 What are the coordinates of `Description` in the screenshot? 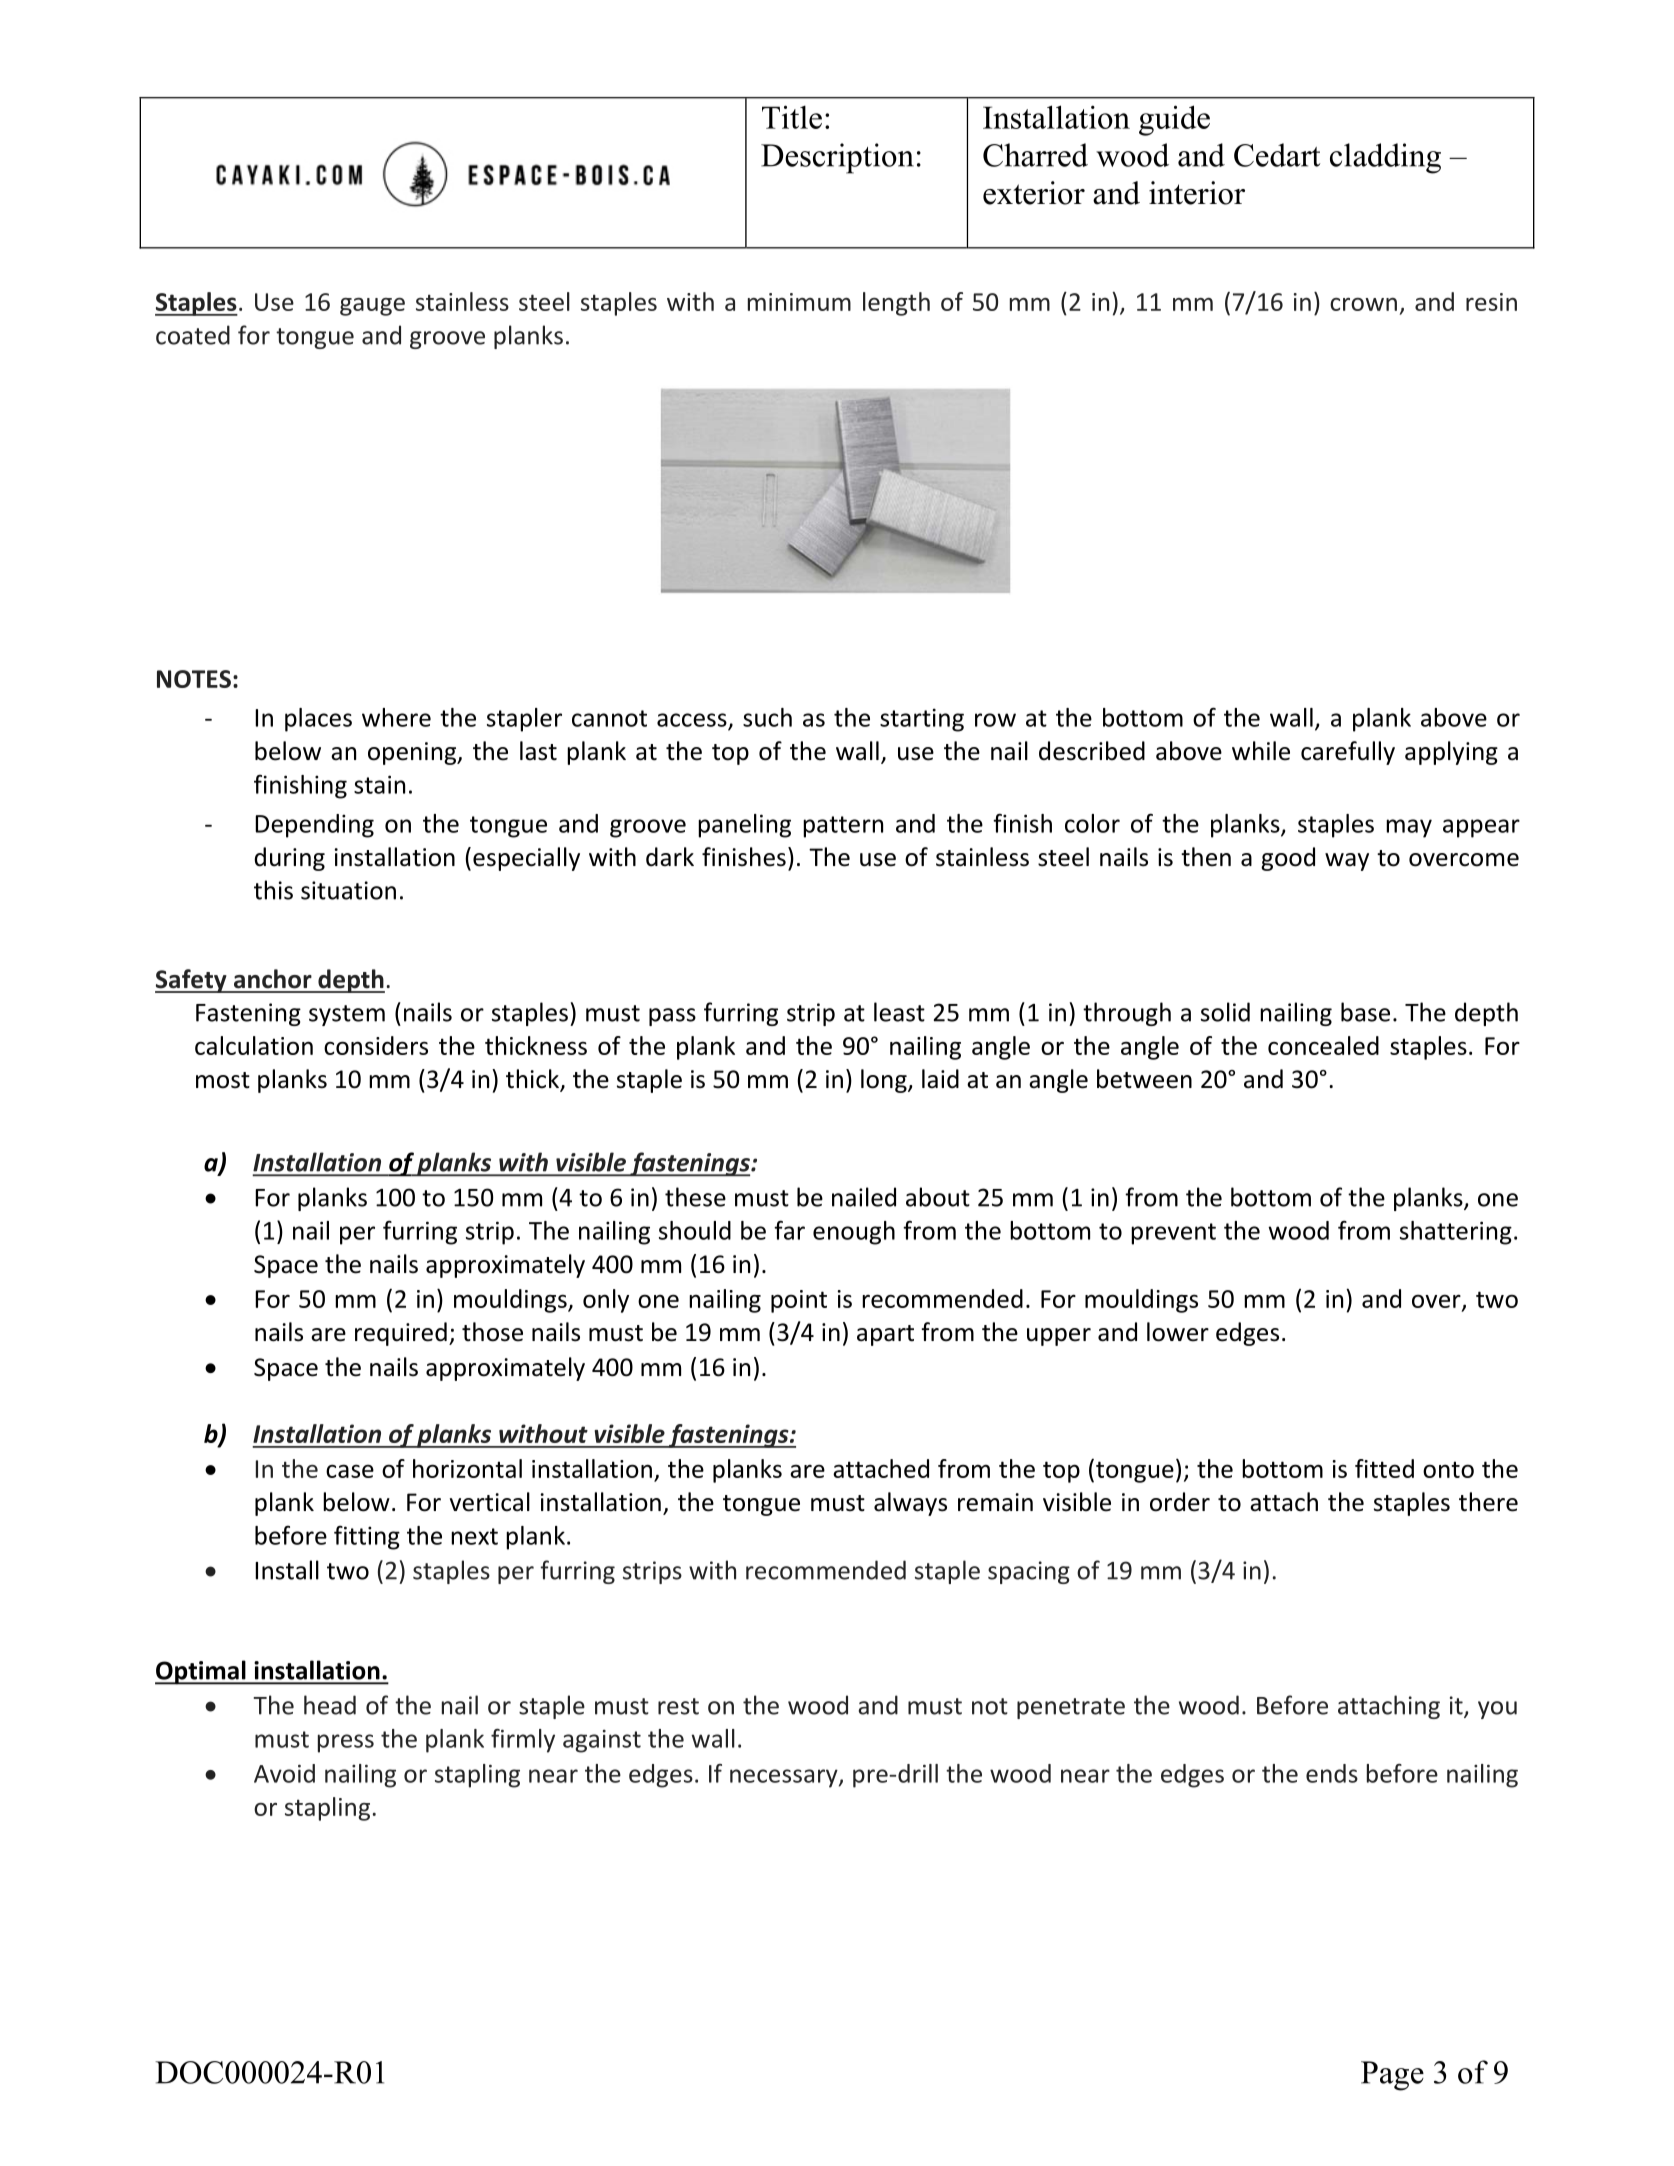 It's located at (837, 158).
